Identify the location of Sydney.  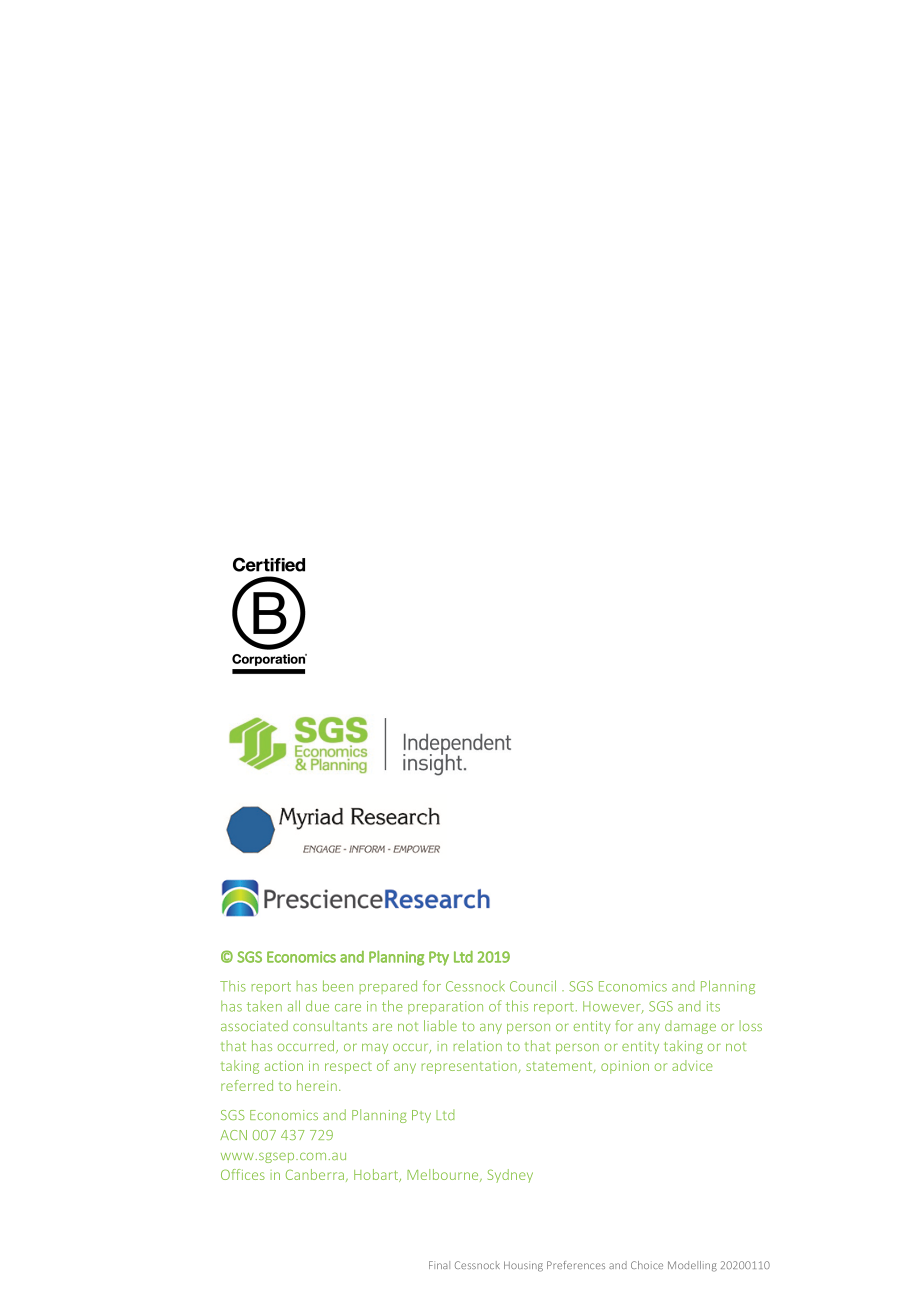
(510, 1176).
